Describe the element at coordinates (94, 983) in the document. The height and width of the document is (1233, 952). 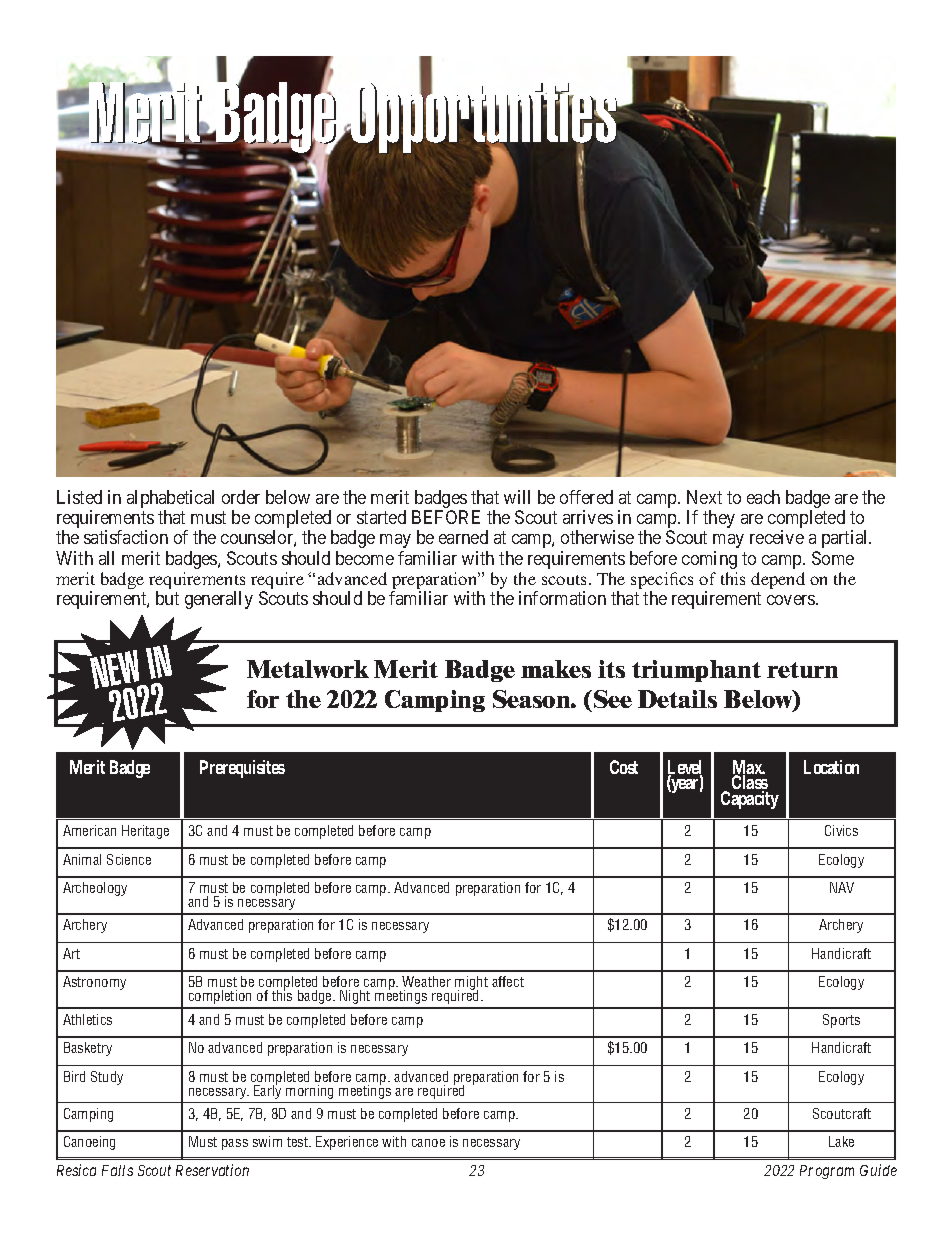
I see `Astronomy` at that location.
